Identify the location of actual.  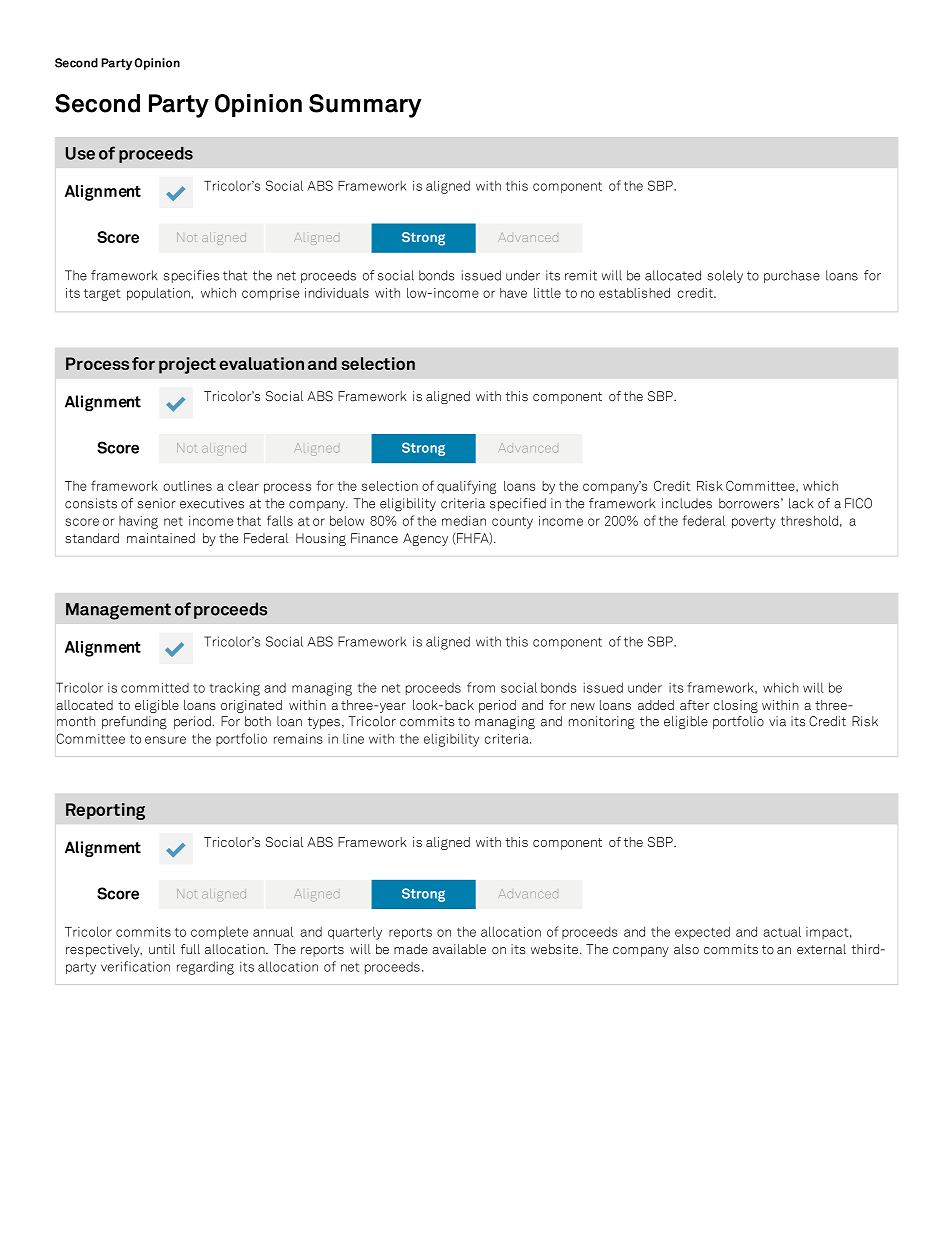
(782, 931).
